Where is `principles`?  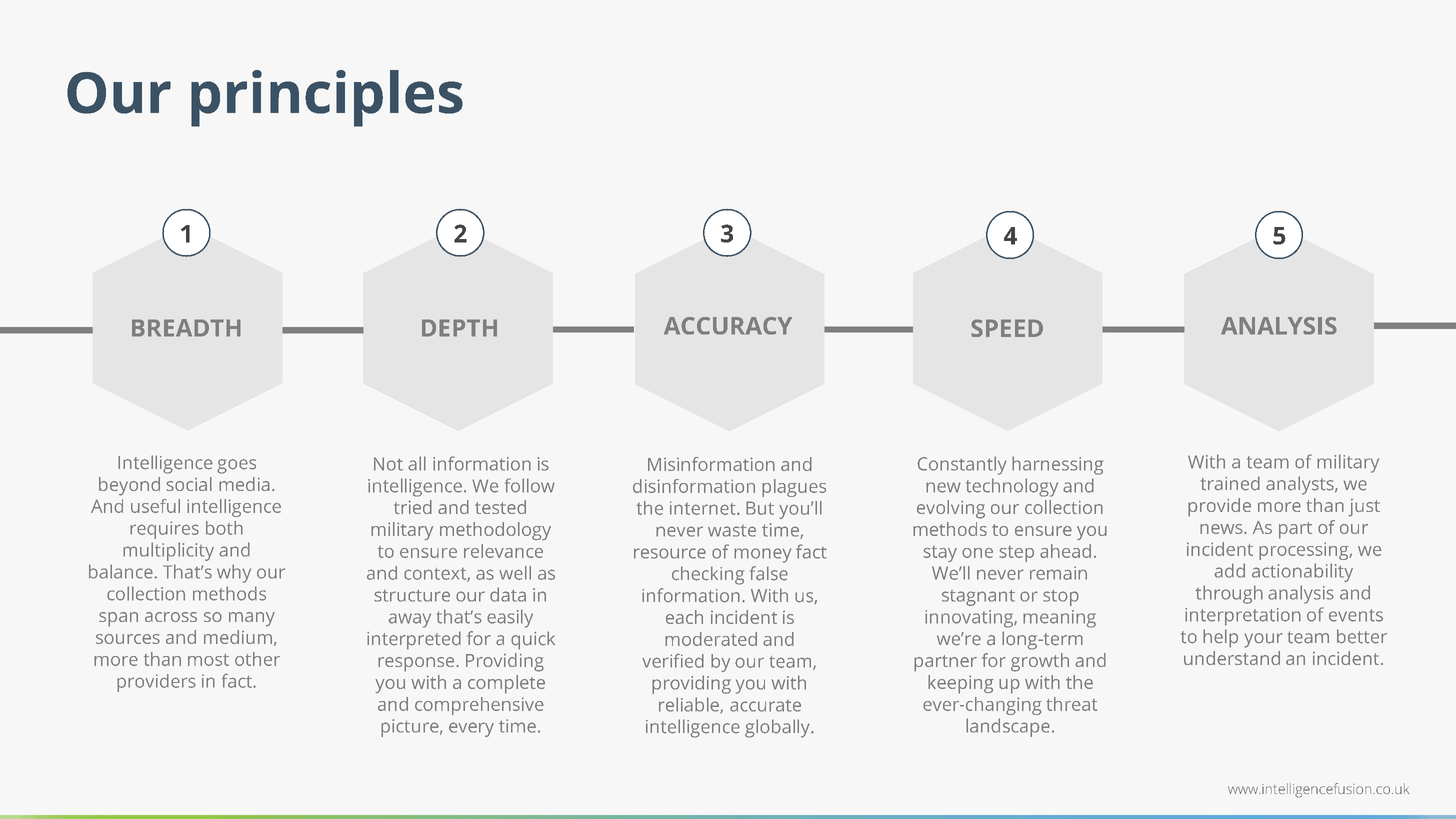
principles is located at coordinates (327, 98).
